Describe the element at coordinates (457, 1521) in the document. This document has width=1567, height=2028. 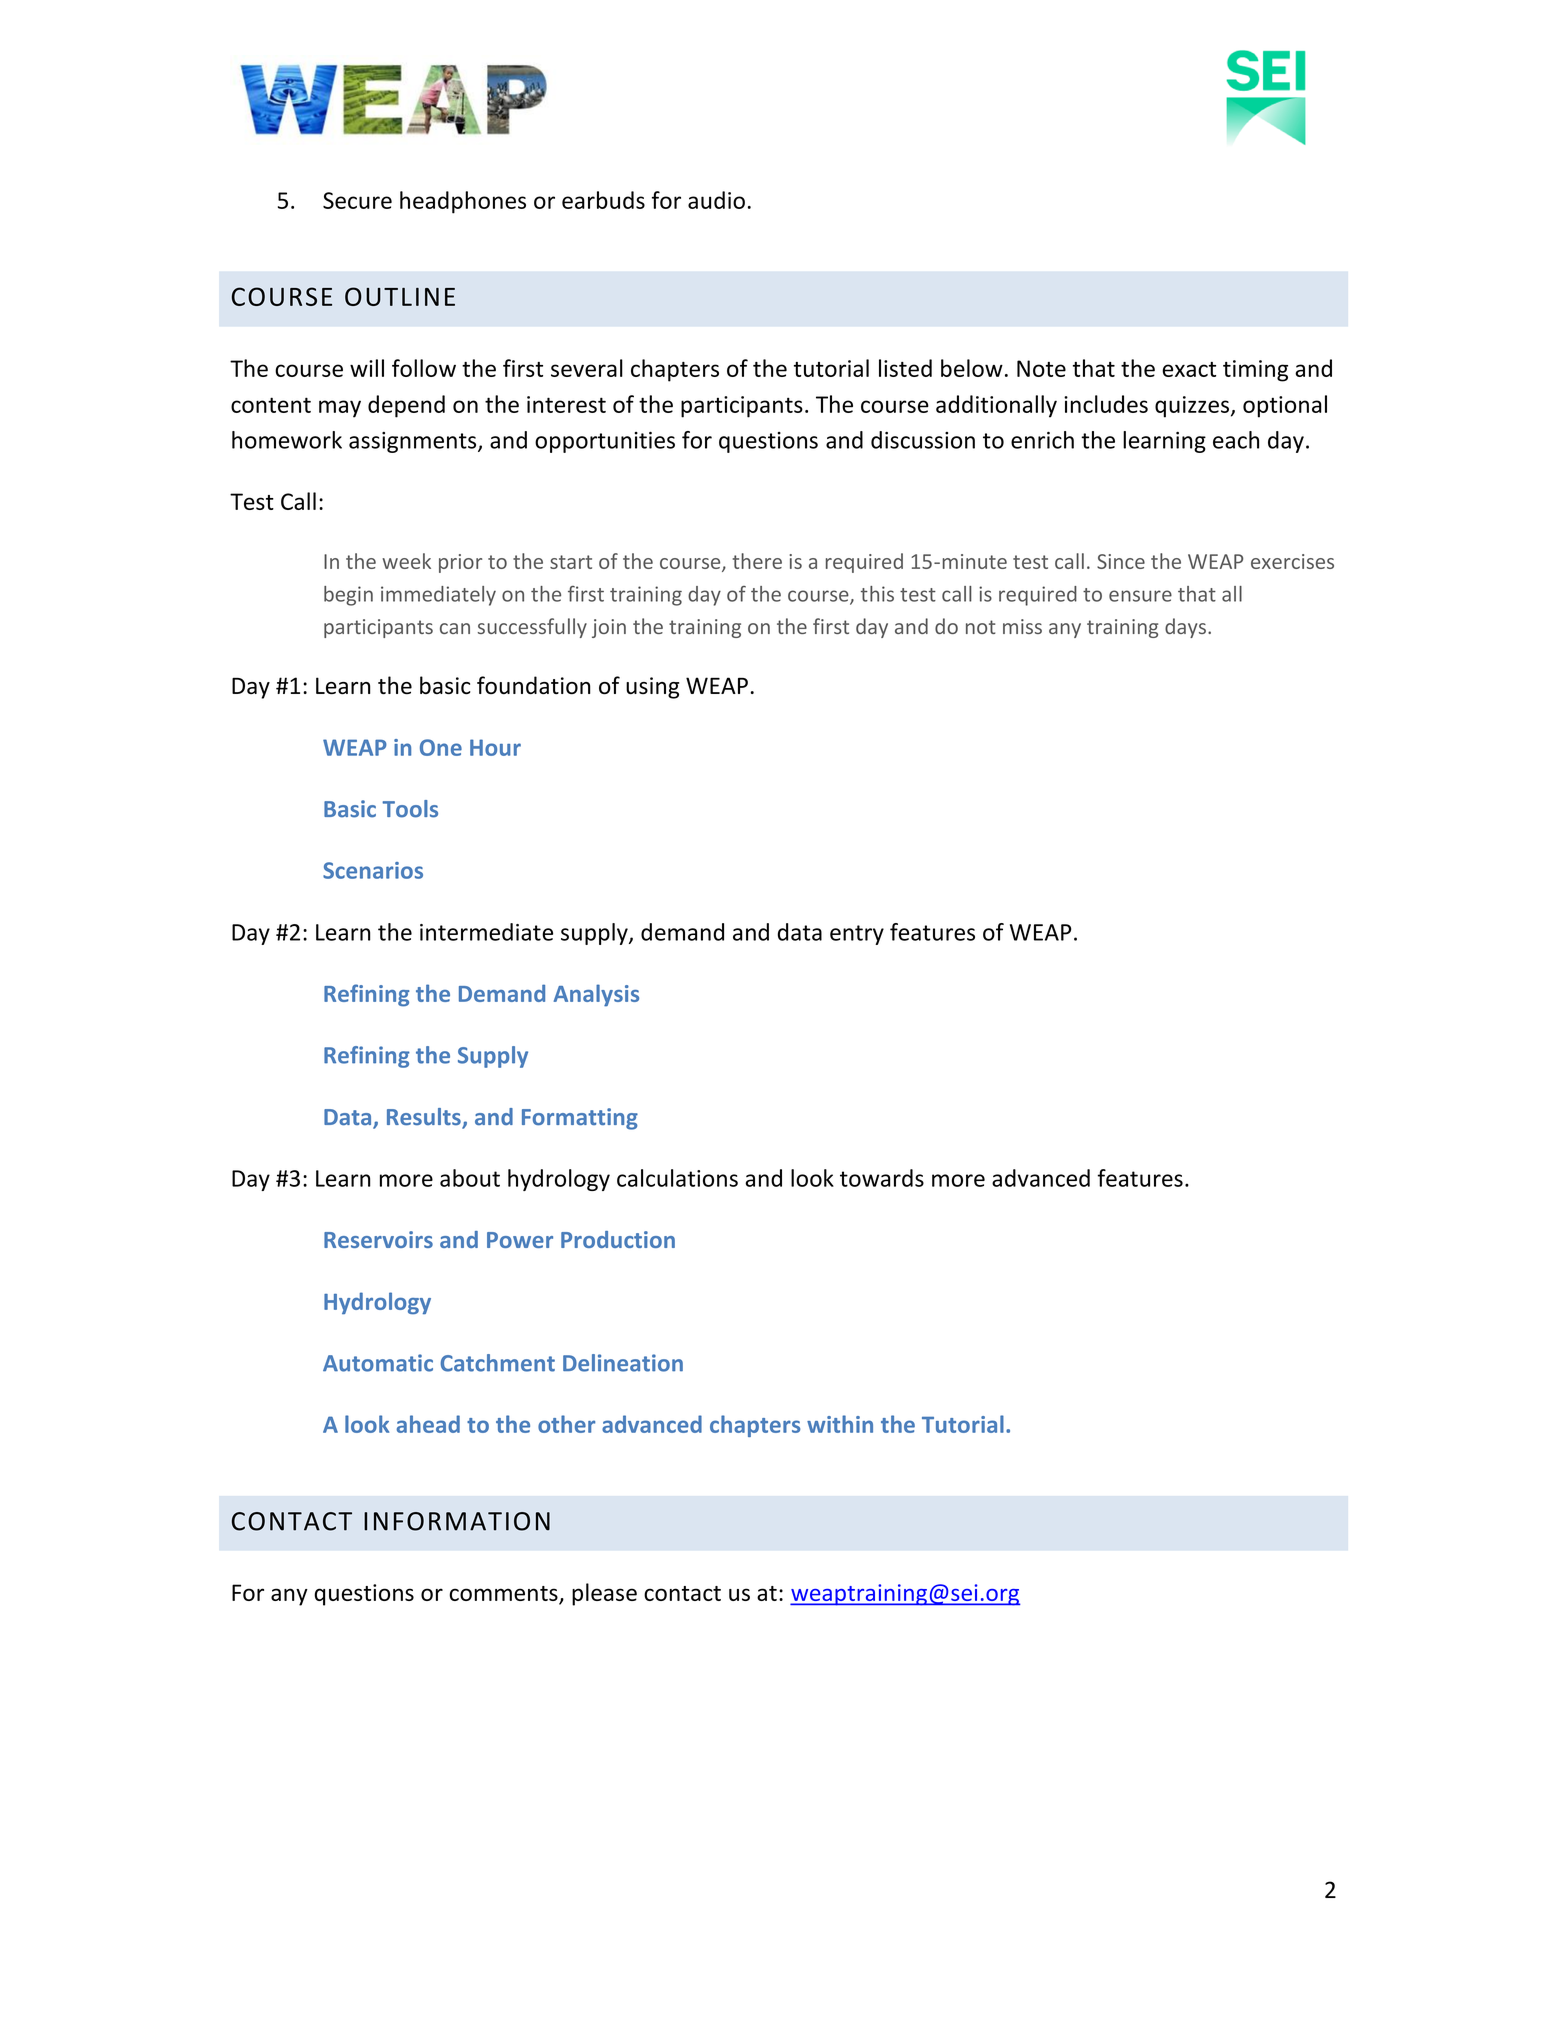
I see `INFORMATION` at that location.
